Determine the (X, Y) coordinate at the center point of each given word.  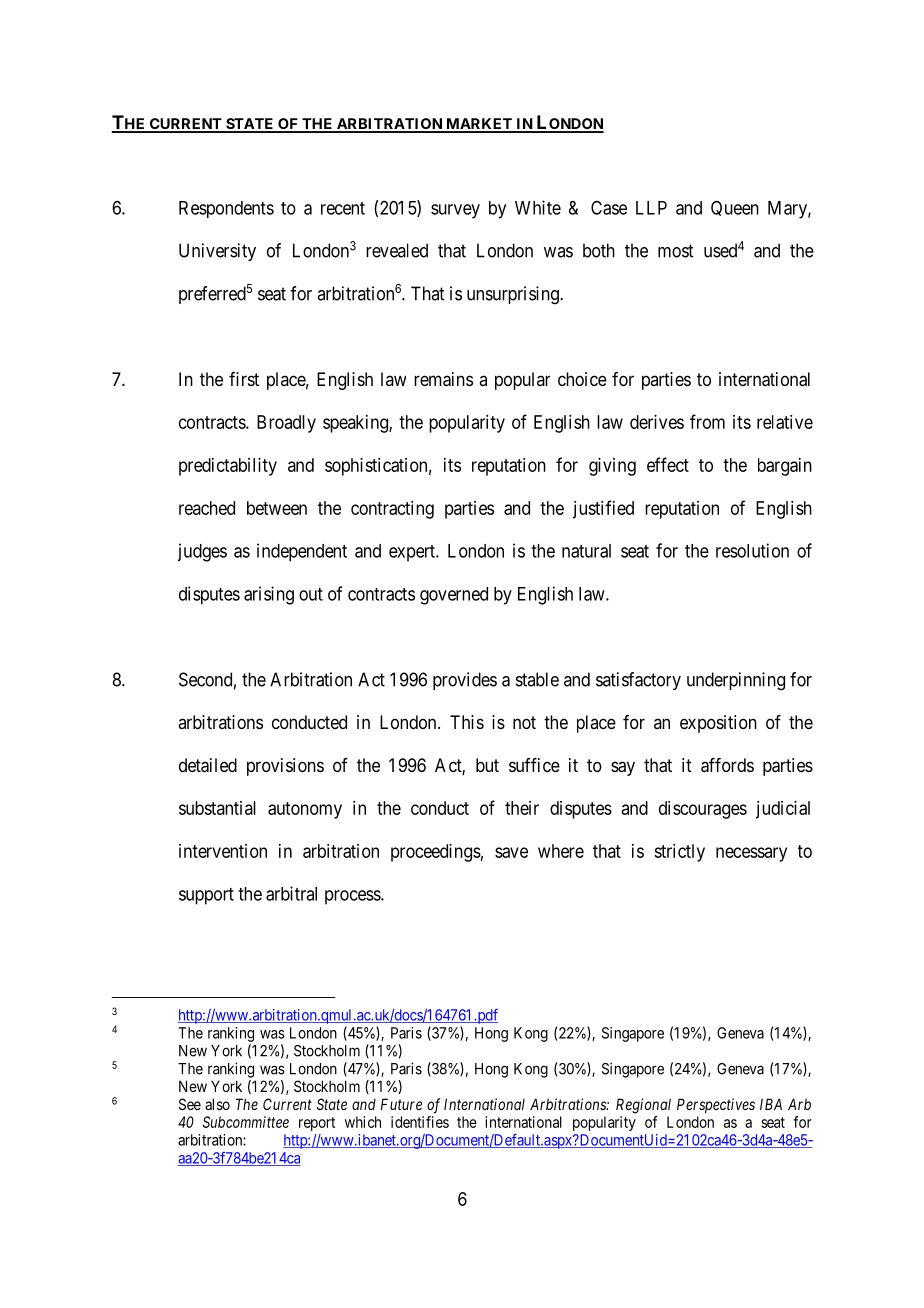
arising (269, 595)
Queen (735, 208)
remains (443, 379)
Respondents (226, 209)
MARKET (479, 125)
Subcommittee (246, 1122)
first (244, 379)
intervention (223, 851)
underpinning (736, 681)
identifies (420, 1122)
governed (454, 596)
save (511, 852)
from (707, 421)
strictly (679, 853)
